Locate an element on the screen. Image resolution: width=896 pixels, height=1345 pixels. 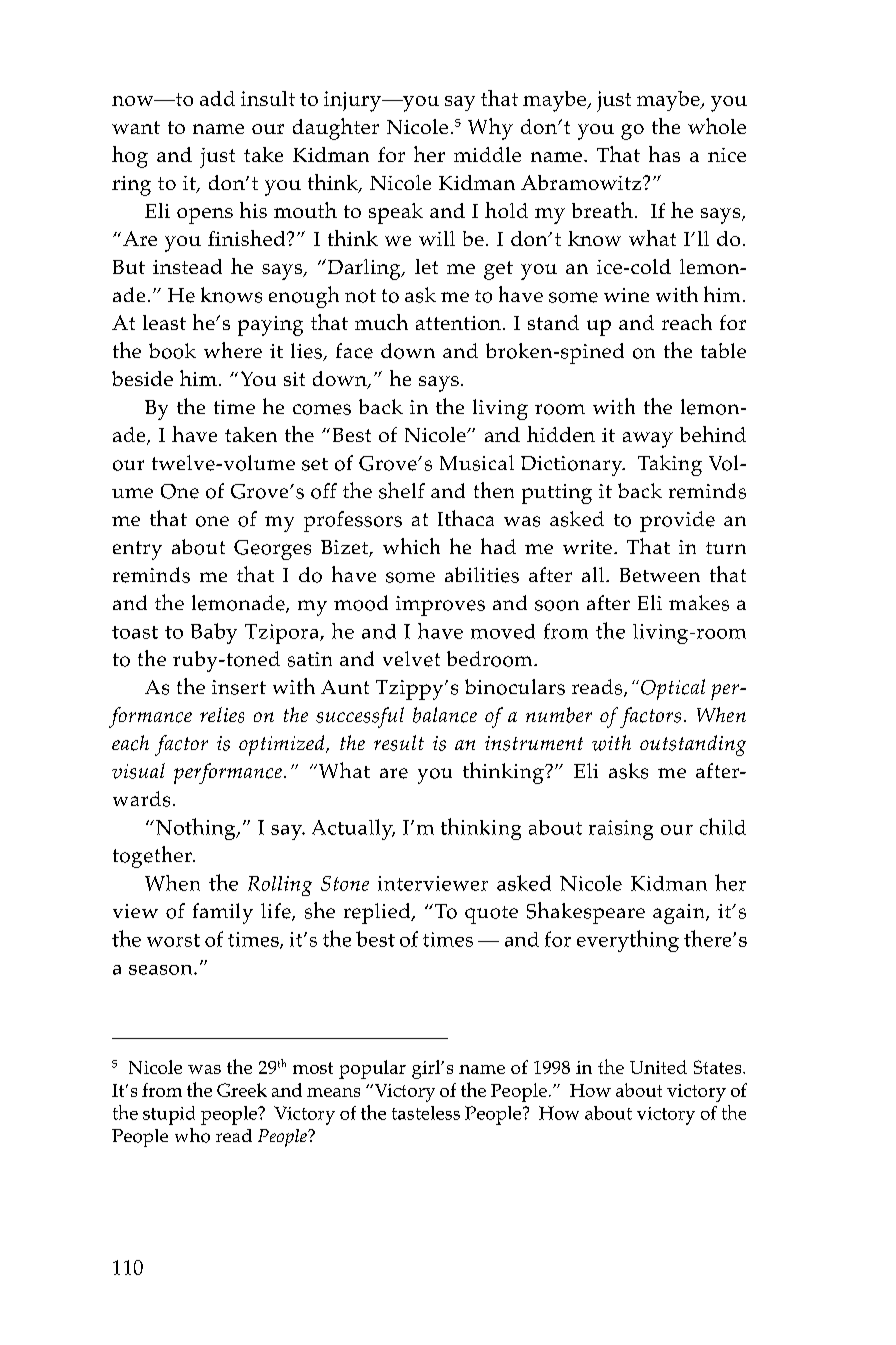
add is located at coordinates (217, 98).
